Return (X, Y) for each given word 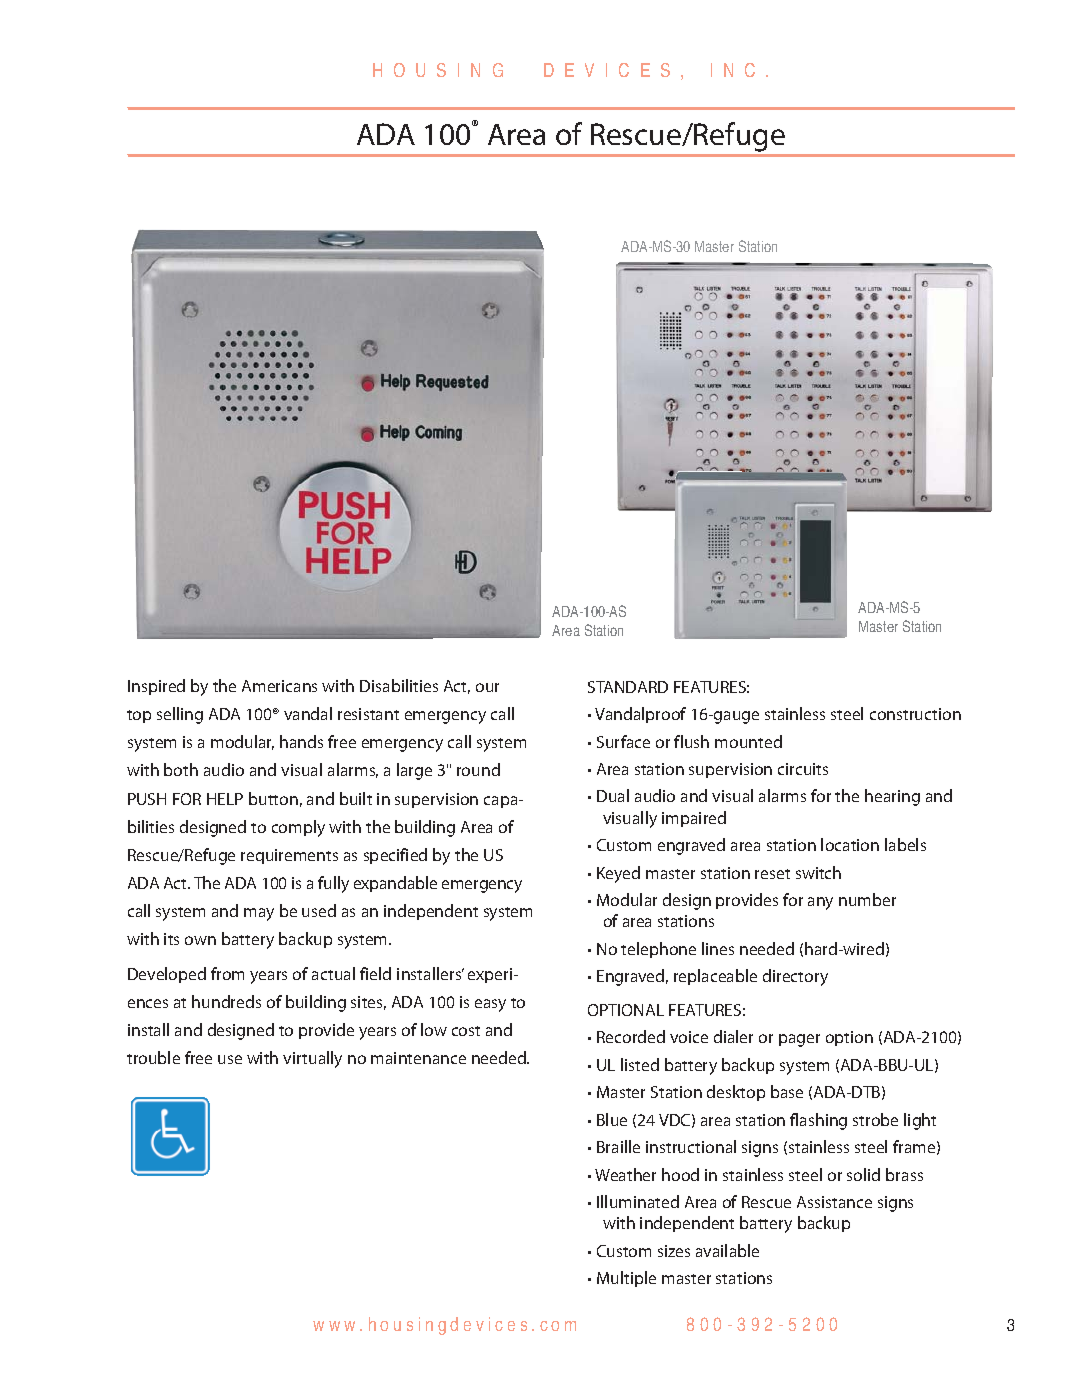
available (727, 1250)
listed (640, 1064)
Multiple (626, 1279)
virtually (312, 1059)
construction (915, 714)
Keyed (618, 874)
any (820, 903)
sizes (674, 1251)
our (487, 687)
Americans (279, 686)
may (259, 914)
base (787, 1091)
